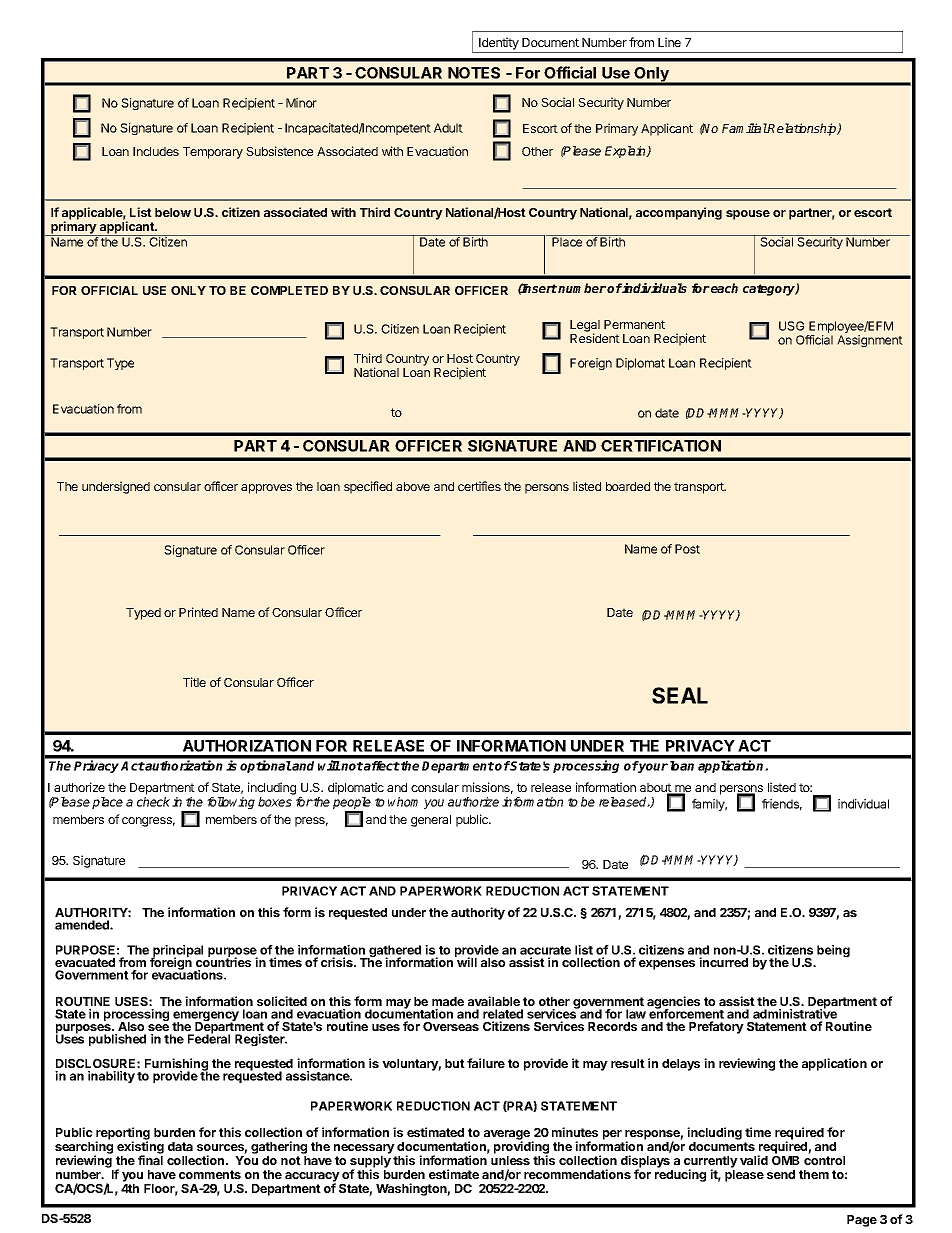 This image has width=952, height=1233. I want to click on certifies, so click(479, 486).
